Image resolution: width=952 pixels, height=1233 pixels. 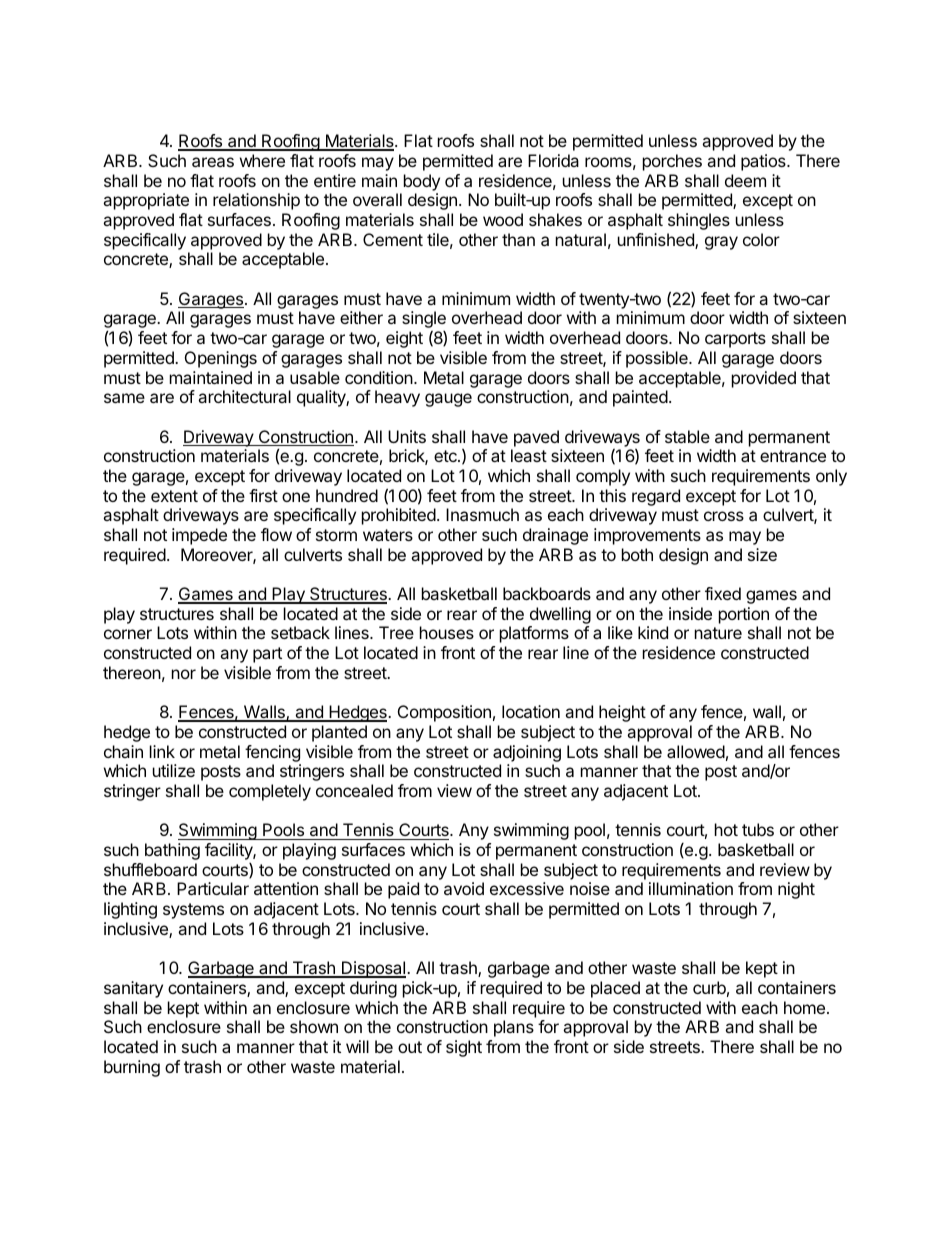 I want to click on deem, so click(x=745, y=180).
